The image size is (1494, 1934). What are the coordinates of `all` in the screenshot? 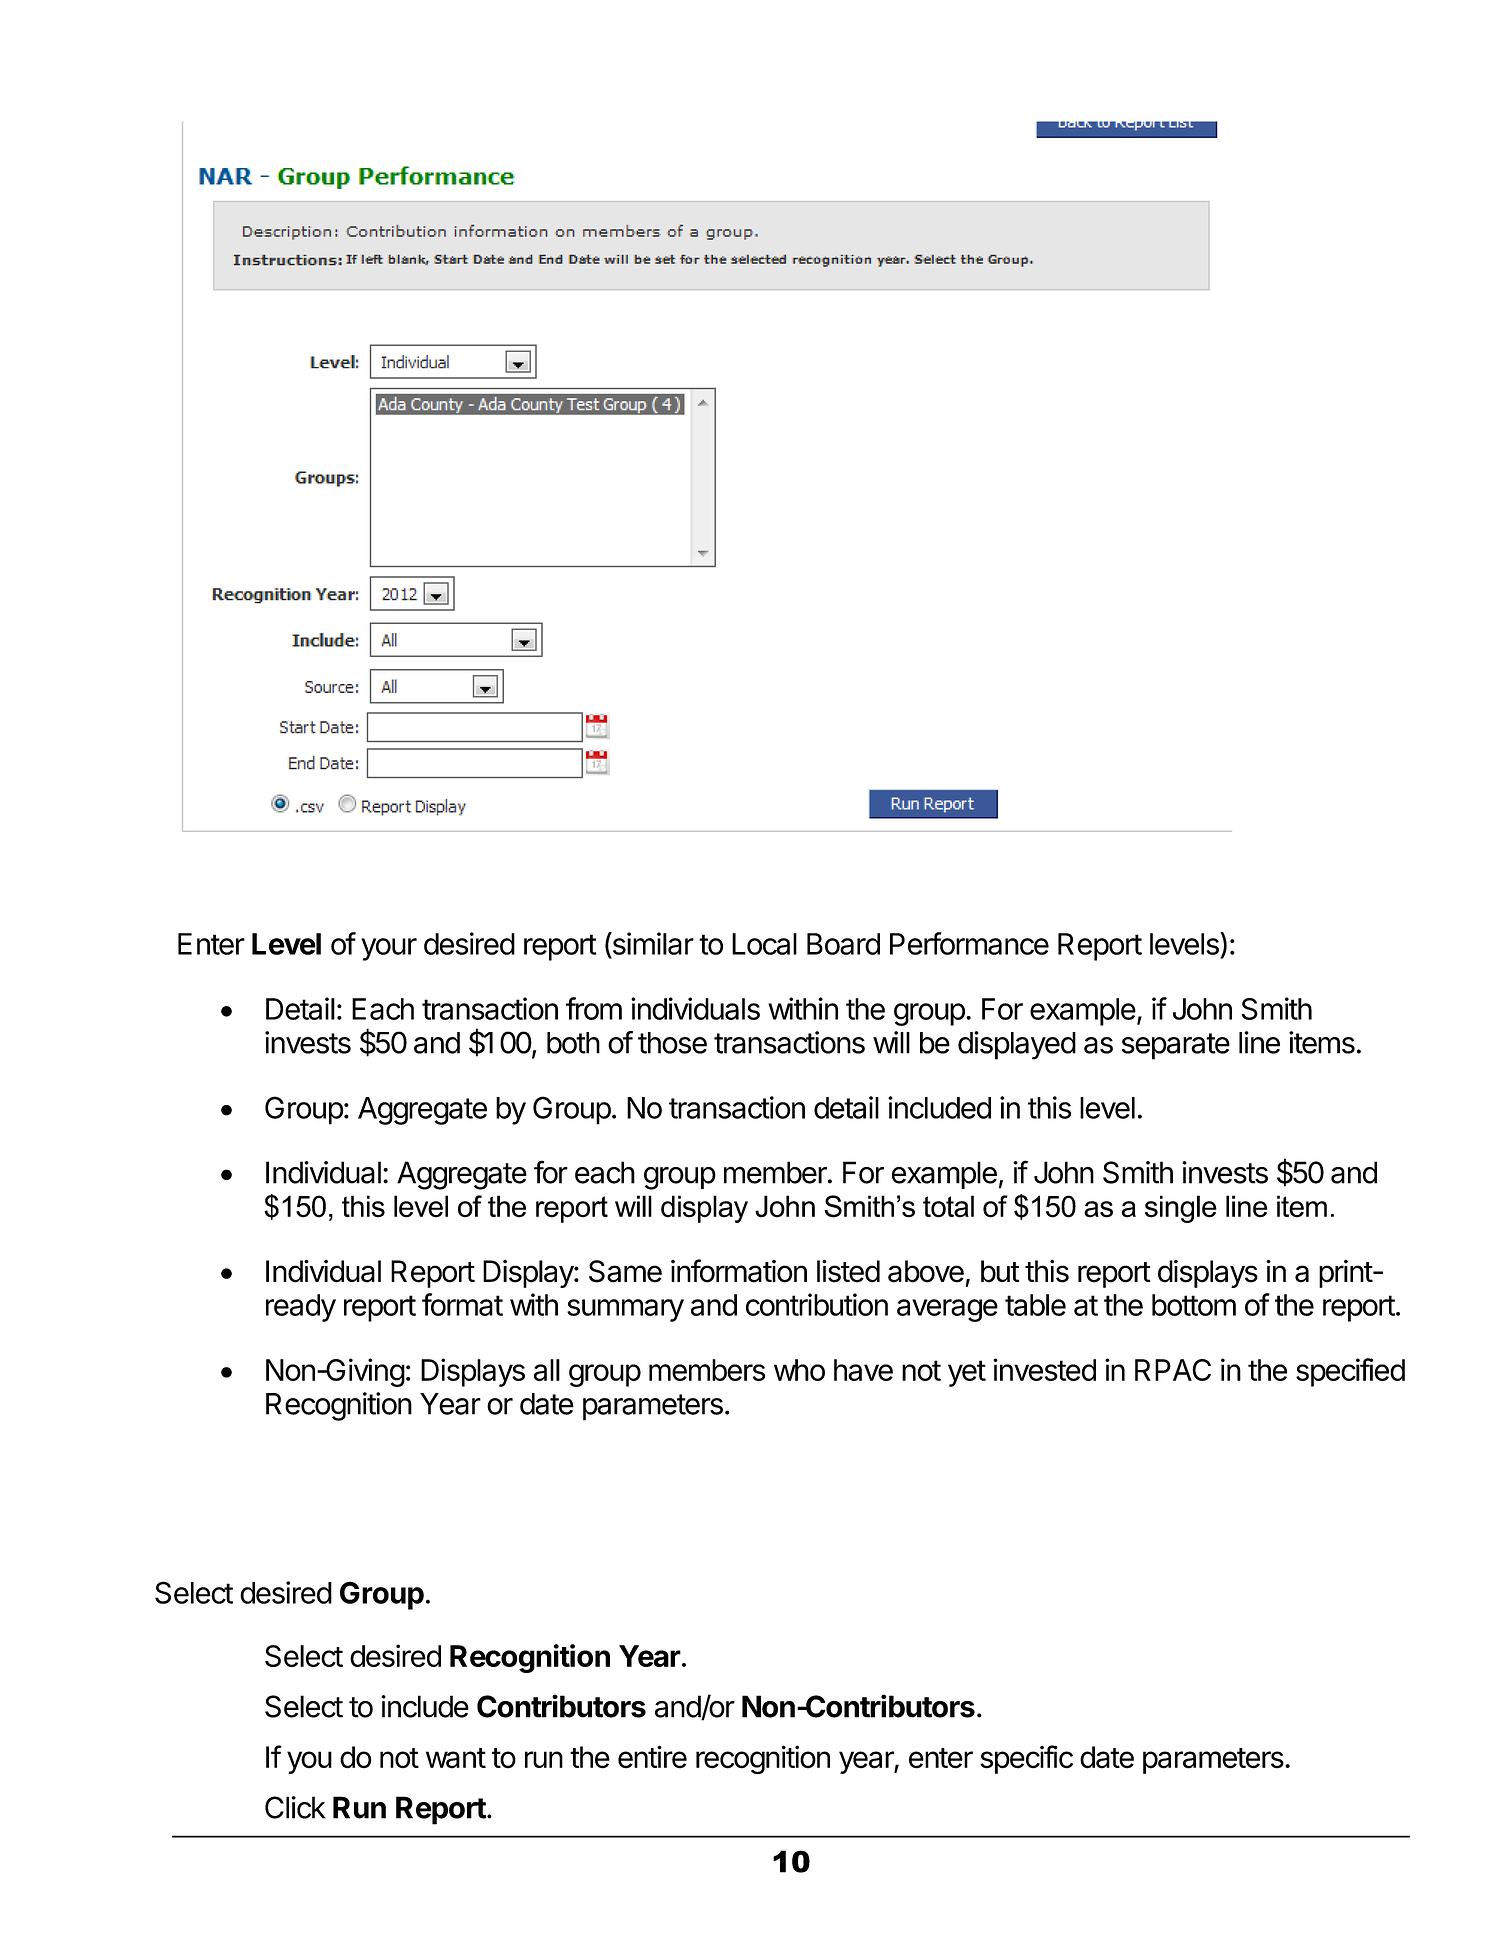 It's located at (547, 1370).
